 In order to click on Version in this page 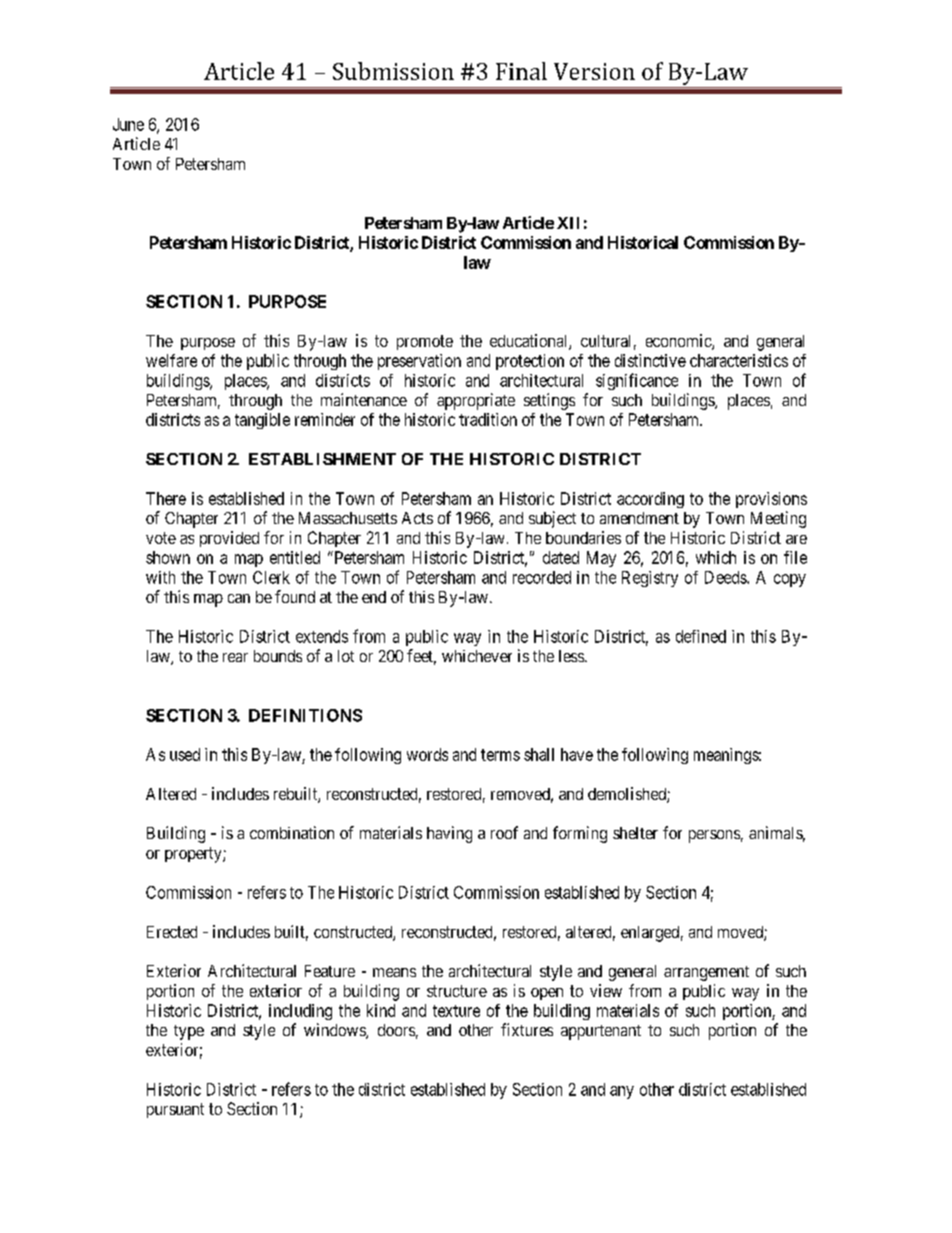, I will do `click(594, 71)`.
